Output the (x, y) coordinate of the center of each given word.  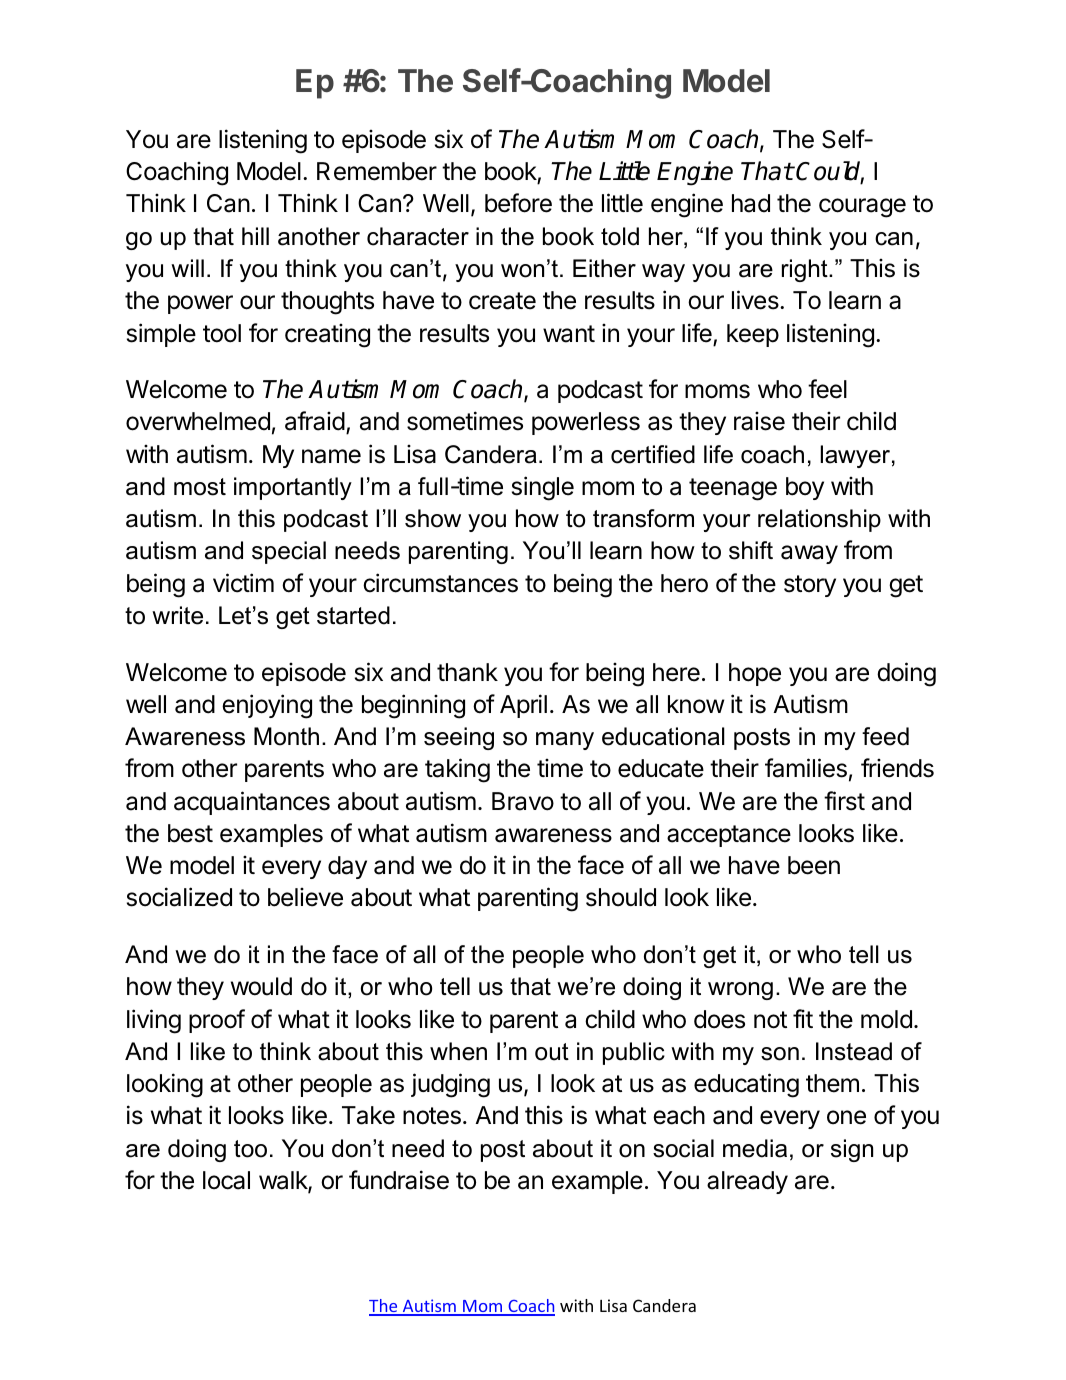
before (518, 203)
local (226, 1180)
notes (432, 1116)
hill (255, 236)
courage (862, 208)
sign (852, 1150)
